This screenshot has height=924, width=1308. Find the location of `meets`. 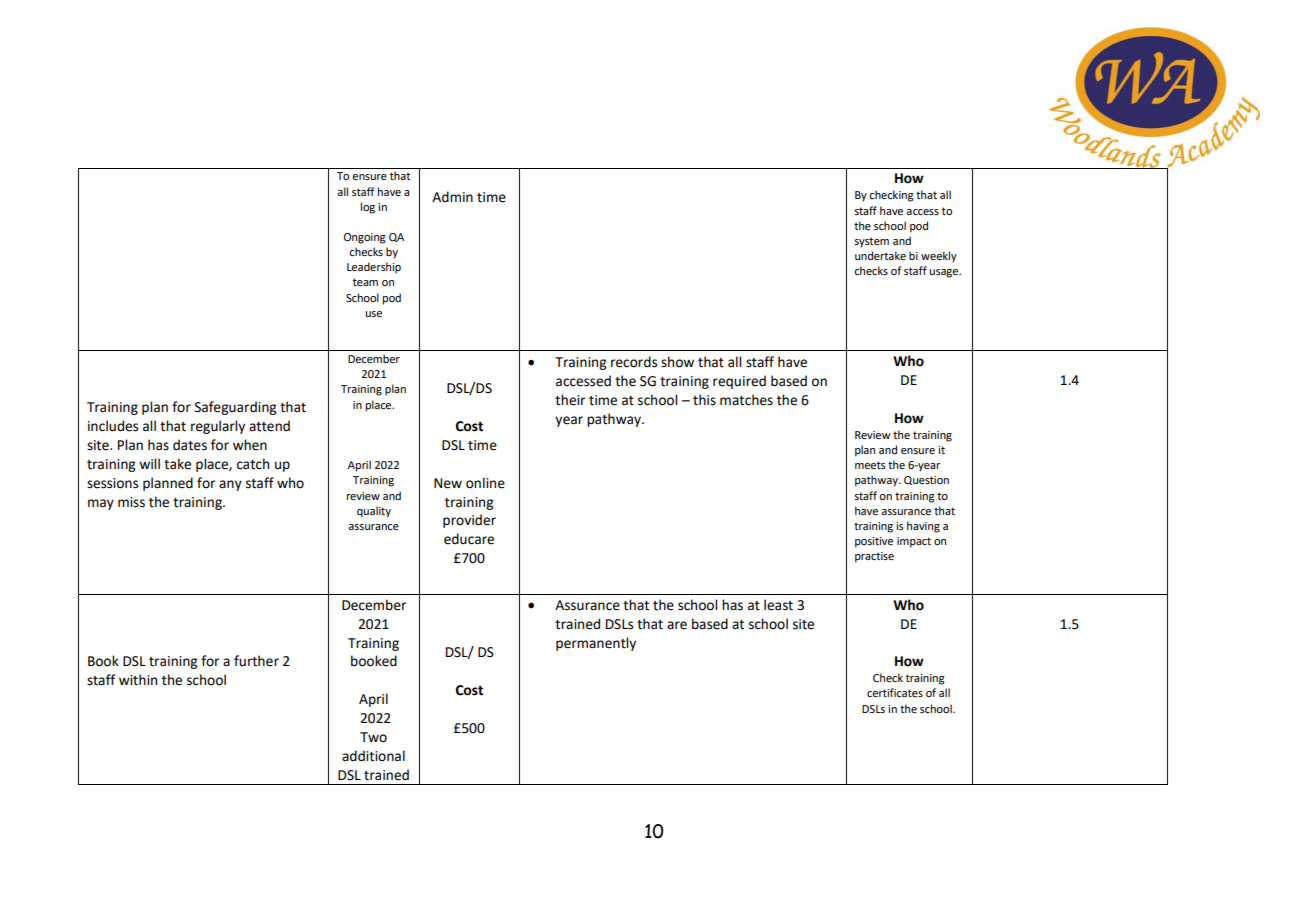

meets is located at coordinates (870, 465).
